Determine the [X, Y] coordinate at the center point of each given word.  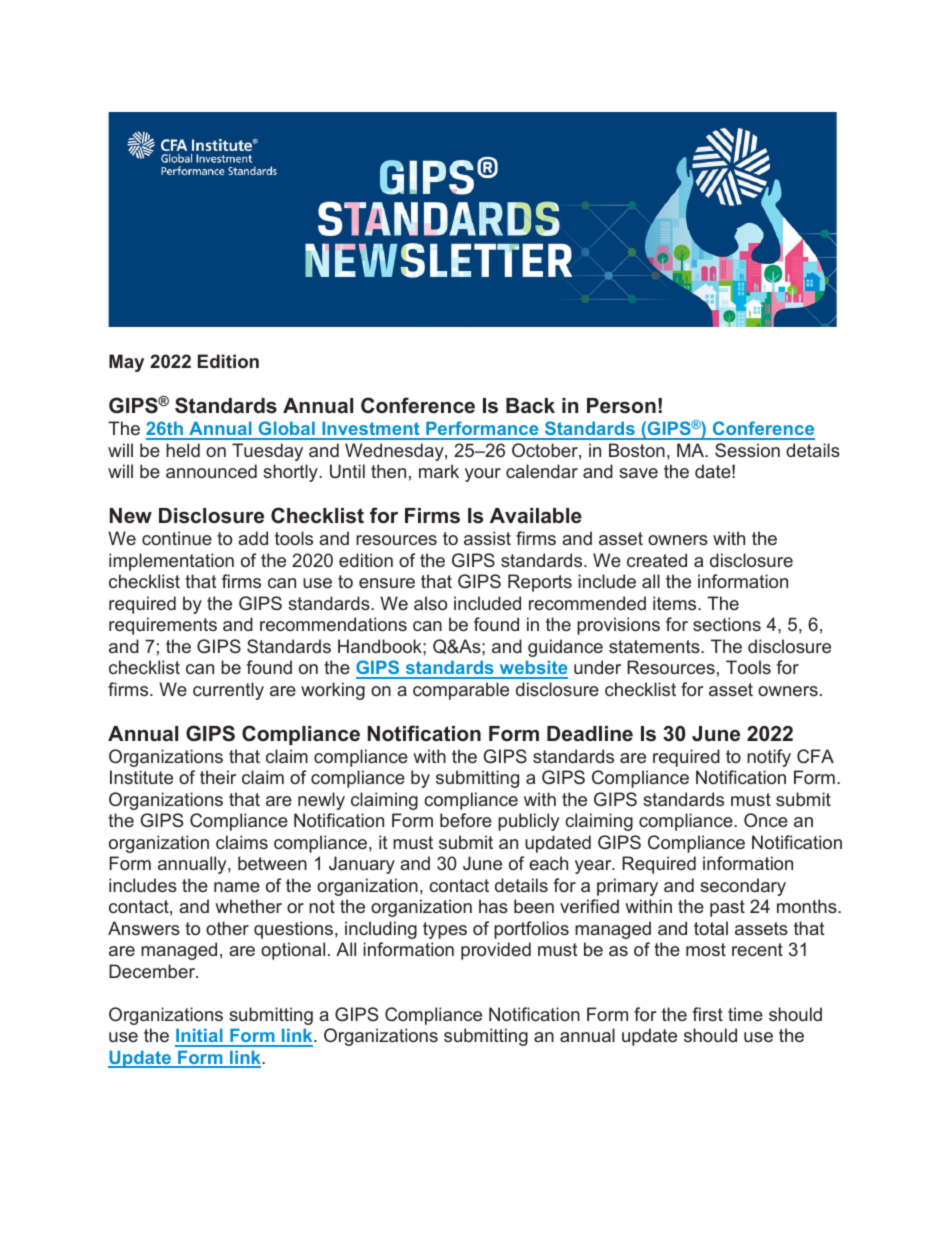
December [153, 971]
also [430, 603]
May [126, 363]
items [676, 603]
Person [621, 406]
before [466, 820]
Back [530, 406]
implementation [171, 562]
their [218, 777]
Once [766, 820]
